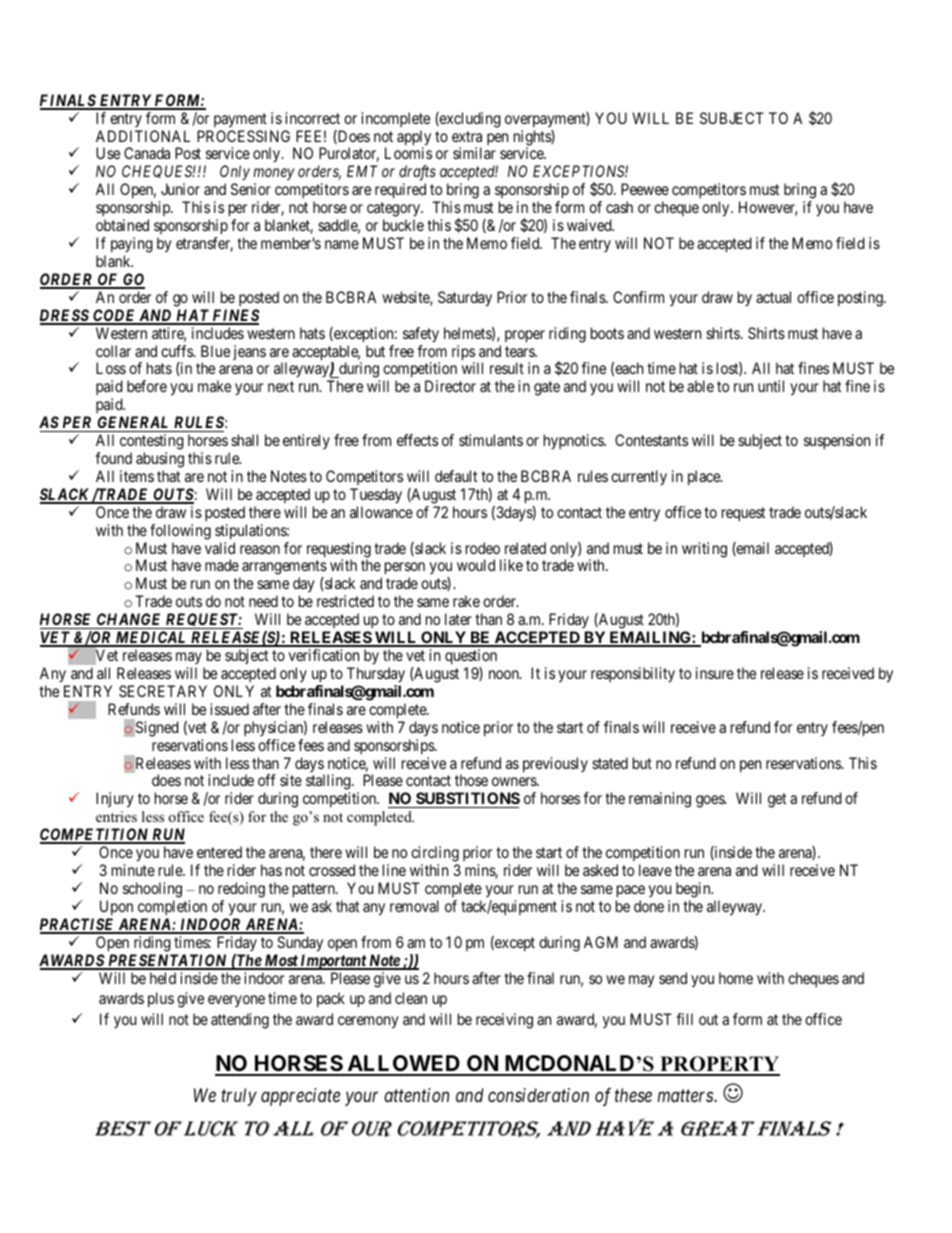 Image resolution: width=952 pixels, height=1233 pixels. Describe the element at coordinates (704, 550) in the page. I see `writing` at that location.
